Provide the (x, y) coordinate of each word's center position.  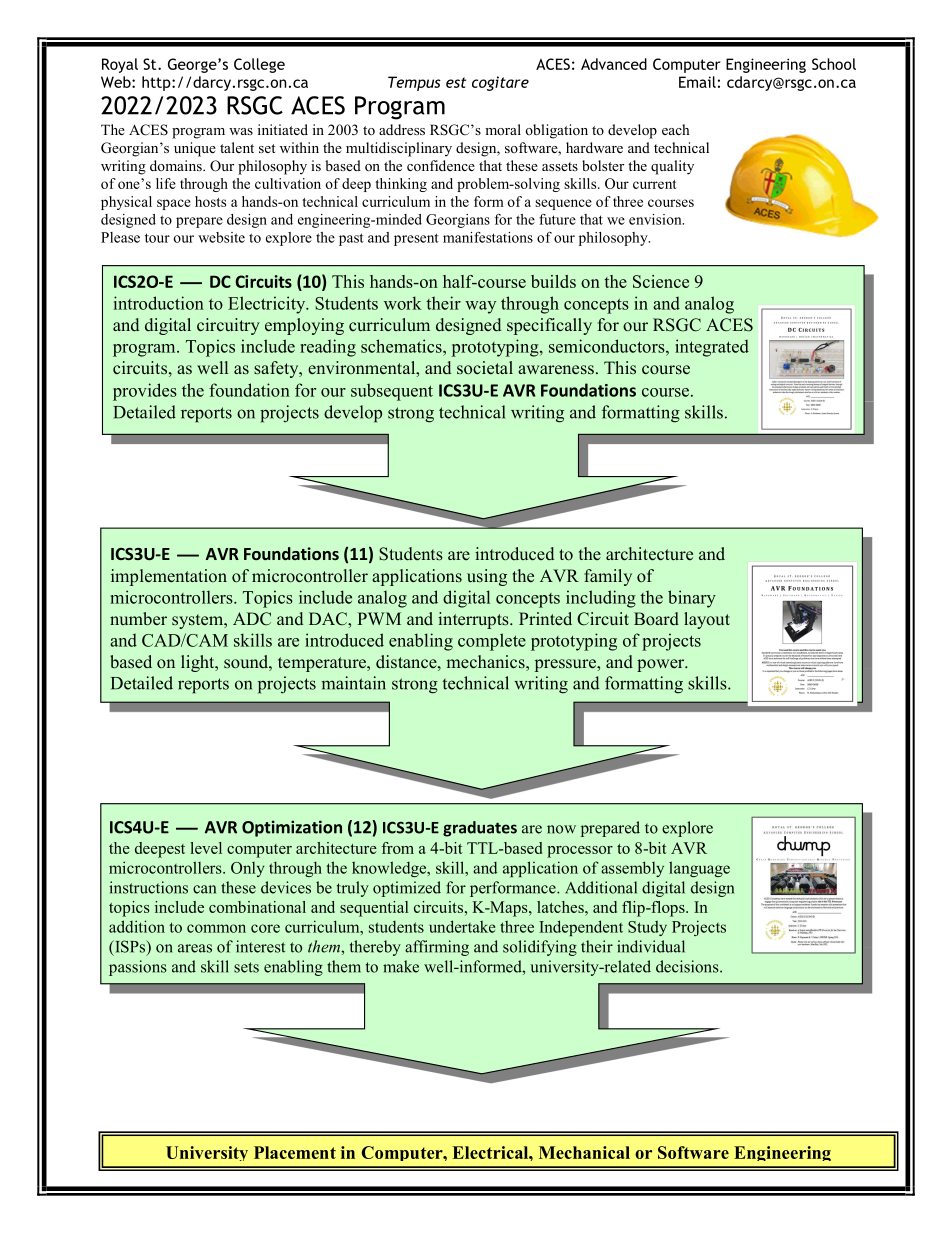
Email (697, 82)
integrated (712, 348)
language (699, 869)
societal (485, 367)
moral (503, 129)
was (241, 131)
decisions (688, 966)
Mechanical (584, 1152)
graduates (480, 829)
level (206, 848)
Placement (295, 1152)
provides (145, 392)
